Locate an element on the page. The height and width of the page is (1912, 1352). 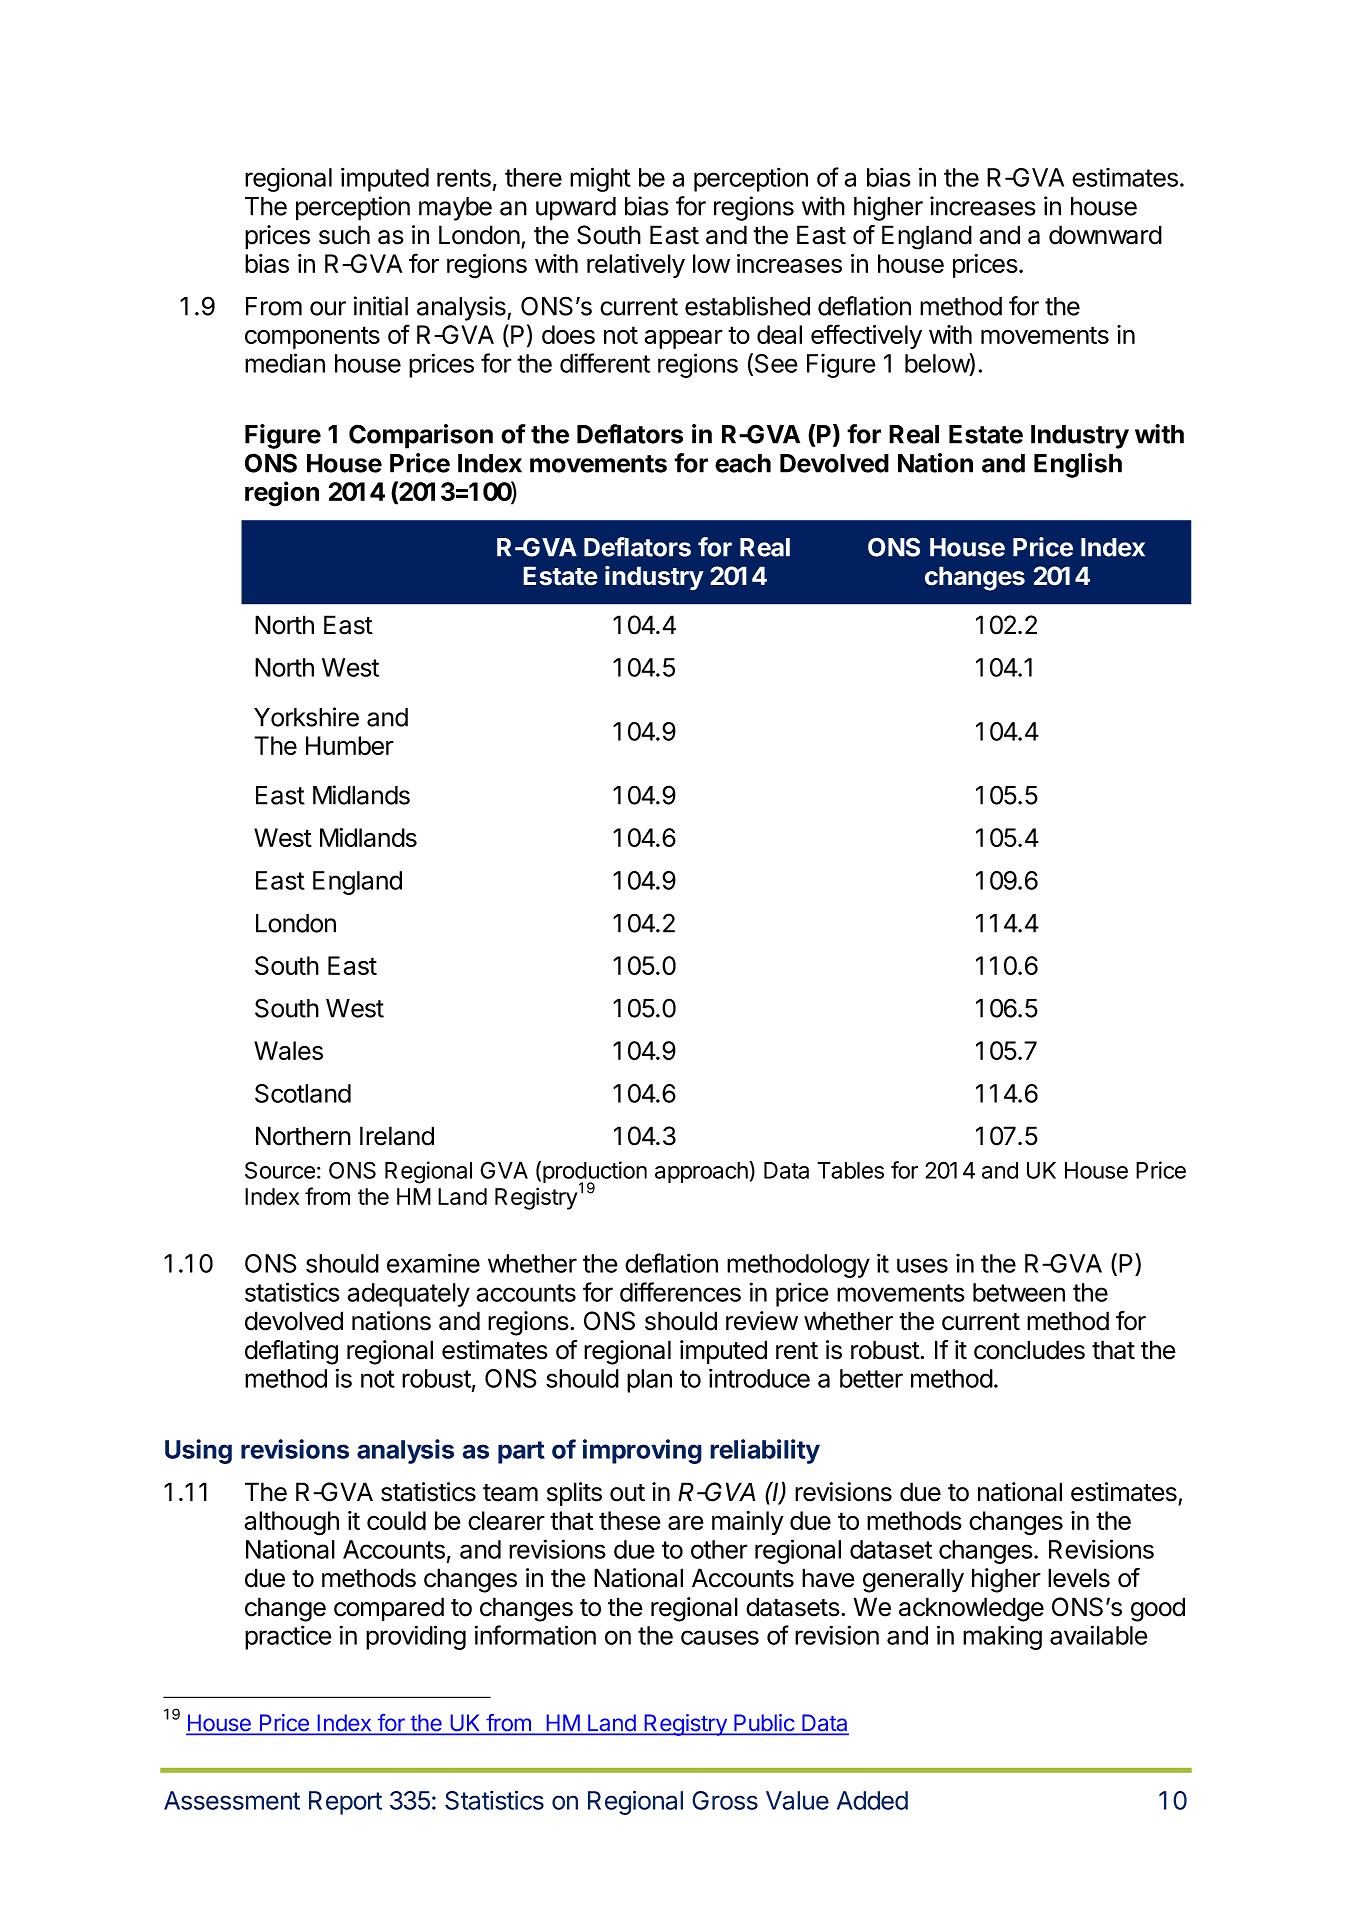
Wales is located at coordinates (288, 1050).
